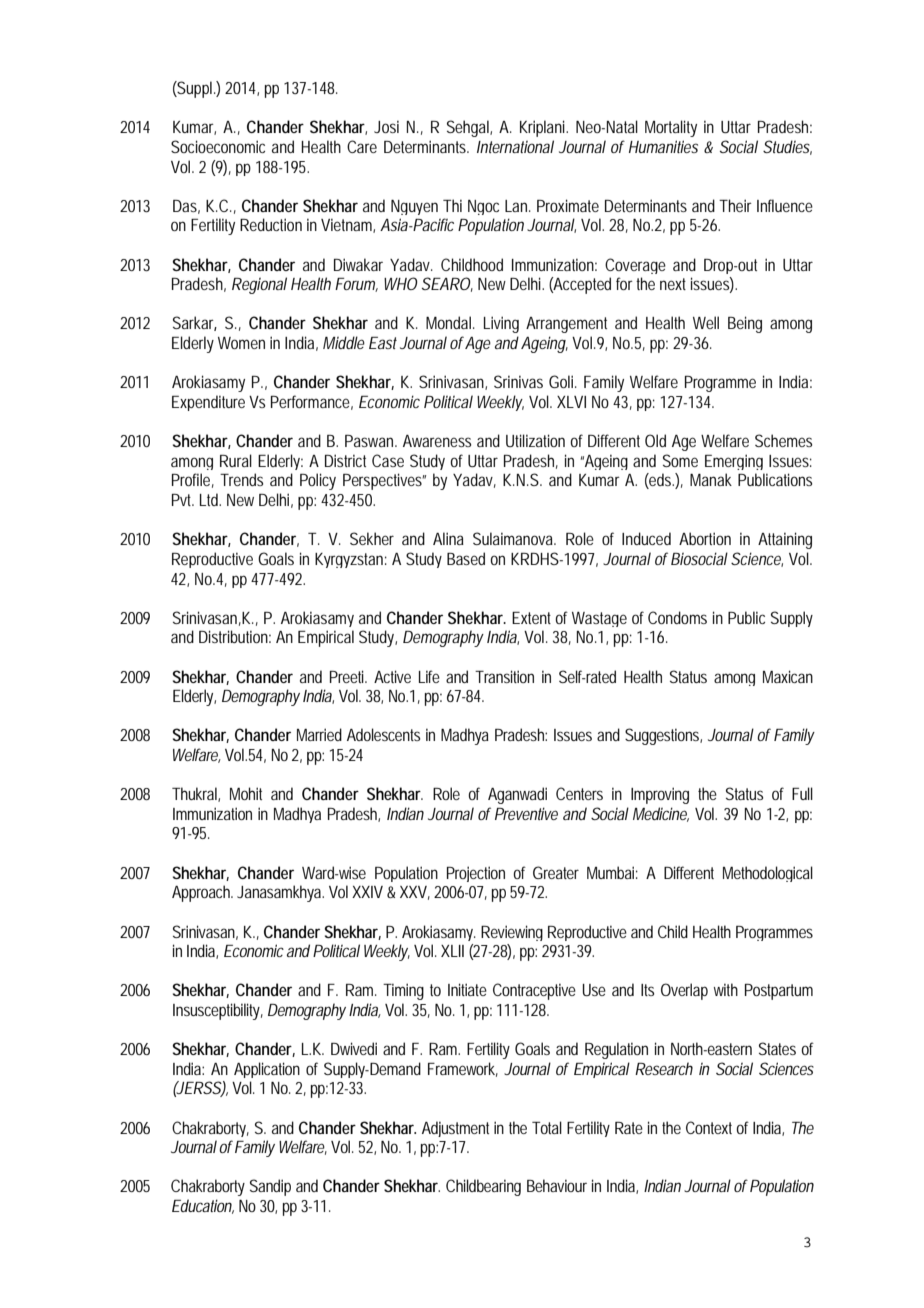 The image size is (924, 1308). What do you see at coordinates (271, 224) in the screenshot?
I see `Reduction` at bounding box center [271, 224].
